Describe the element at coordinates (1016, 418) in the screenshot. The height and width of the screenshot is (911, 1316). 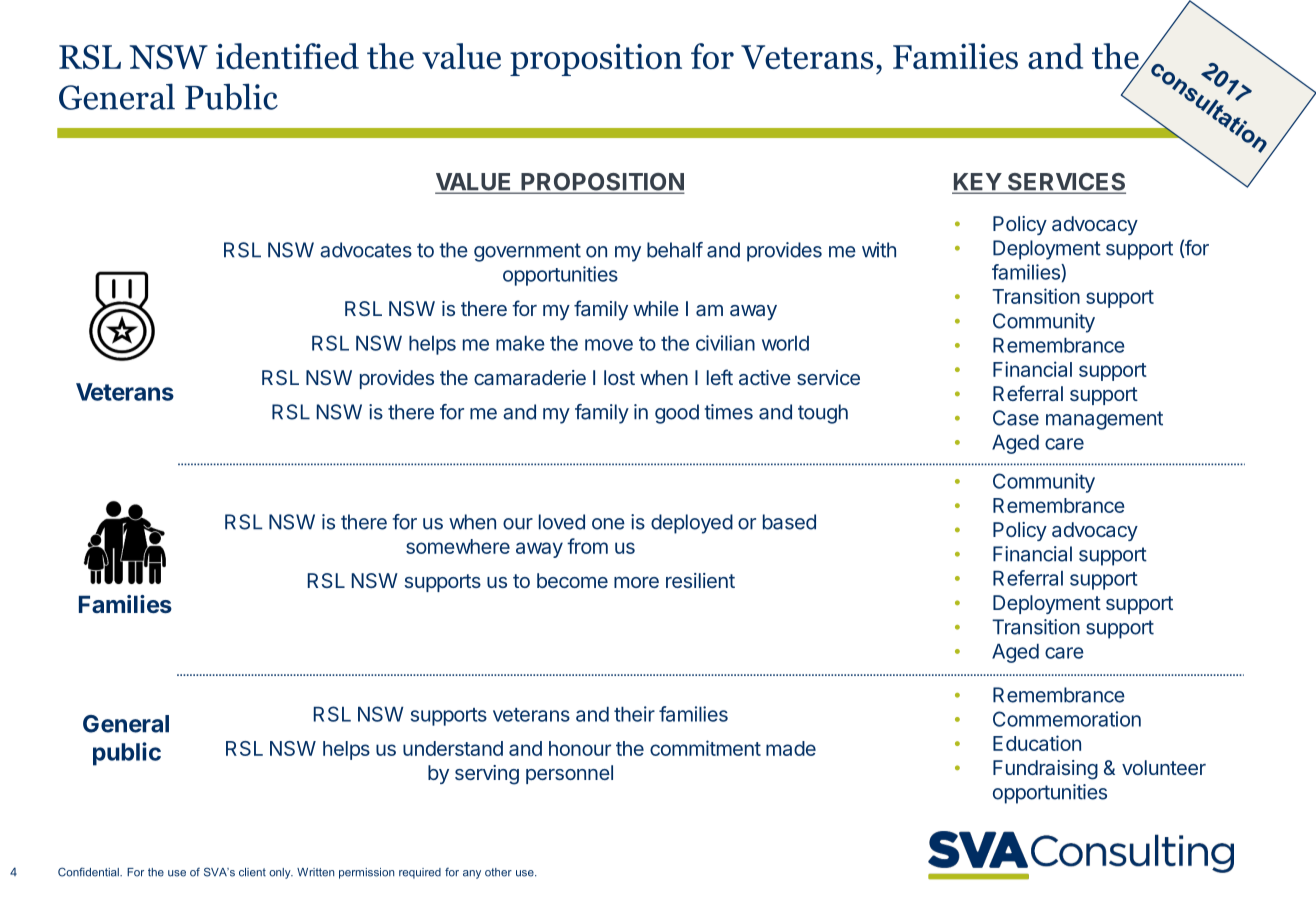
I see `Case` at that location.
